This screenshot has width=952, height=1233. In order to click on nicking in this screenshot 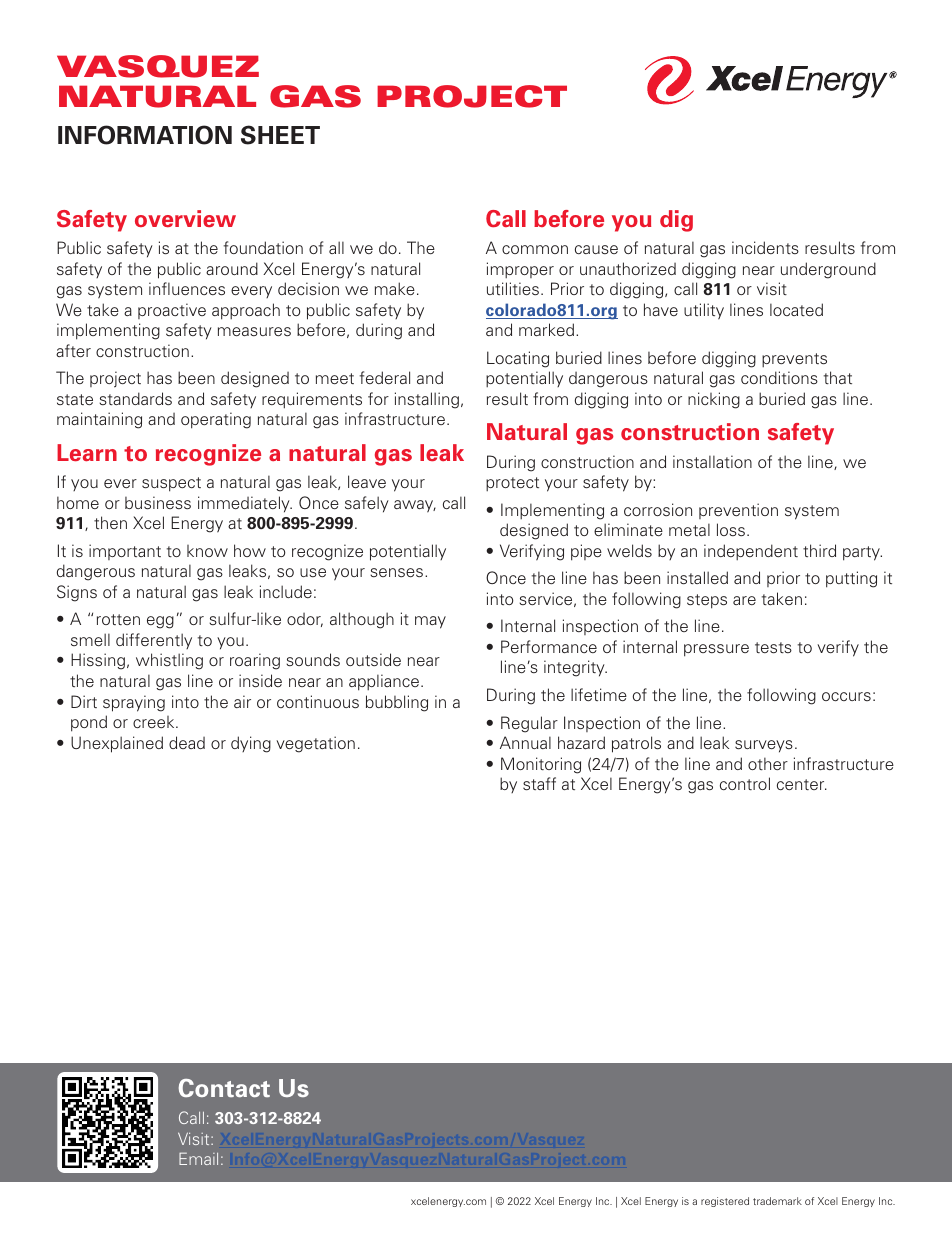, I will do `click(714, 400)`.
